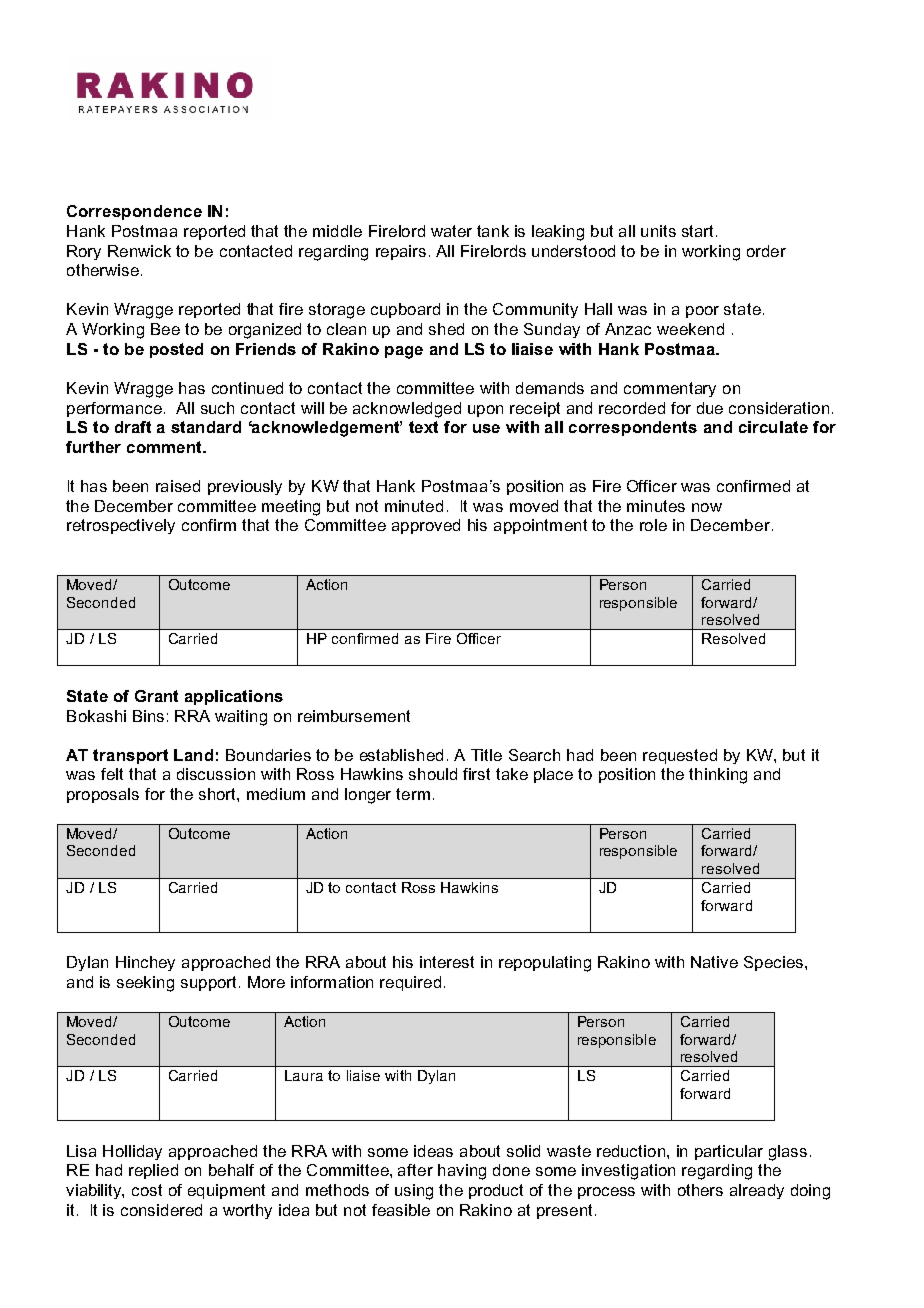  Describe the element at coordinates (714, 962) in the screenshot. I see `Native` at that location.
